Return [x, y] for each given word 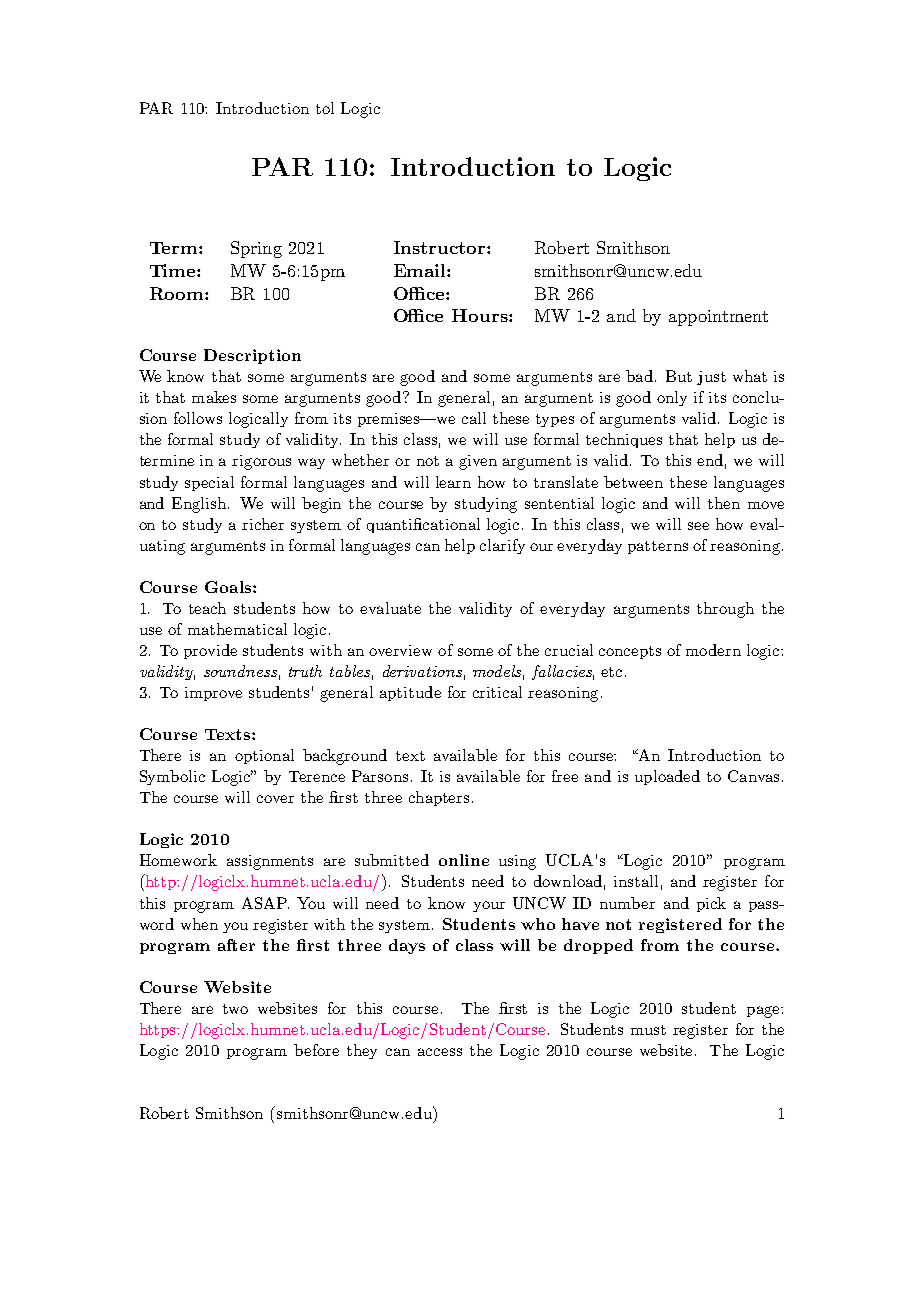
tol [325, 108]
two [235, 1009]
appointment [718, 318]
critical [497, 692]
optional [264, 756]
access [440, 1052]
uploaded [667, 777]
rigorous [261, 462]
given [478, 462]
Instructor [441, 247]
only [672, 398]
